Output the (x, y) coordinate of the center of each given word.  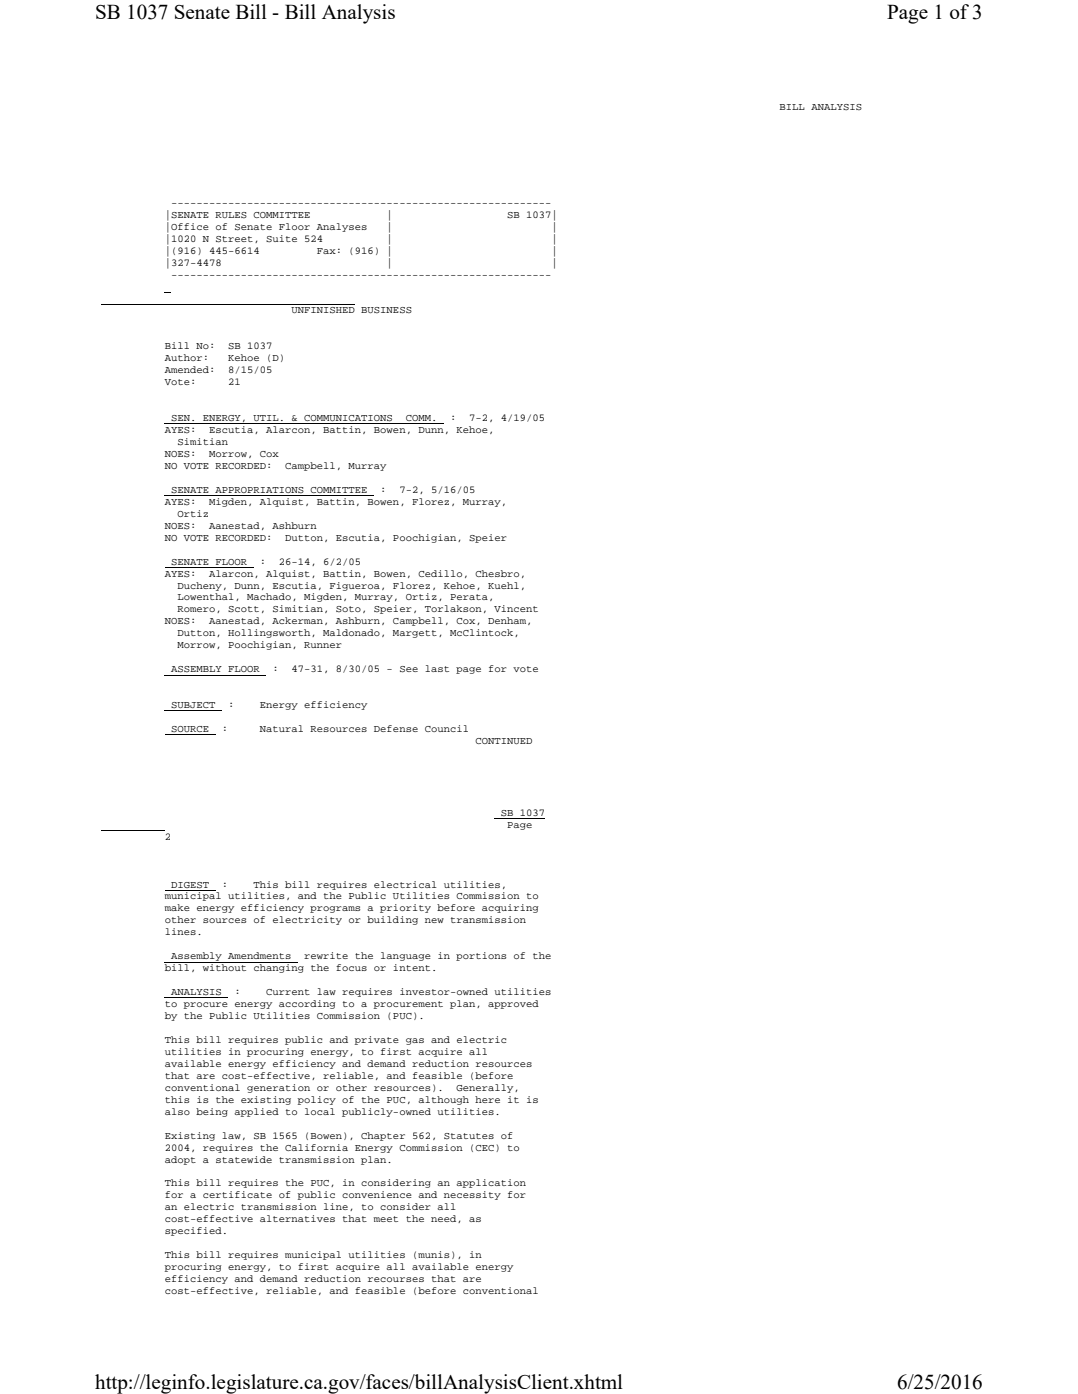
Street (234, 239)
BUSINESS (386, 310)
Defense (396, 728)
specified (193, 1231)
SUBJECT (193, 706)
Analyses (341, 227)
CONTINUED (503, 741)
